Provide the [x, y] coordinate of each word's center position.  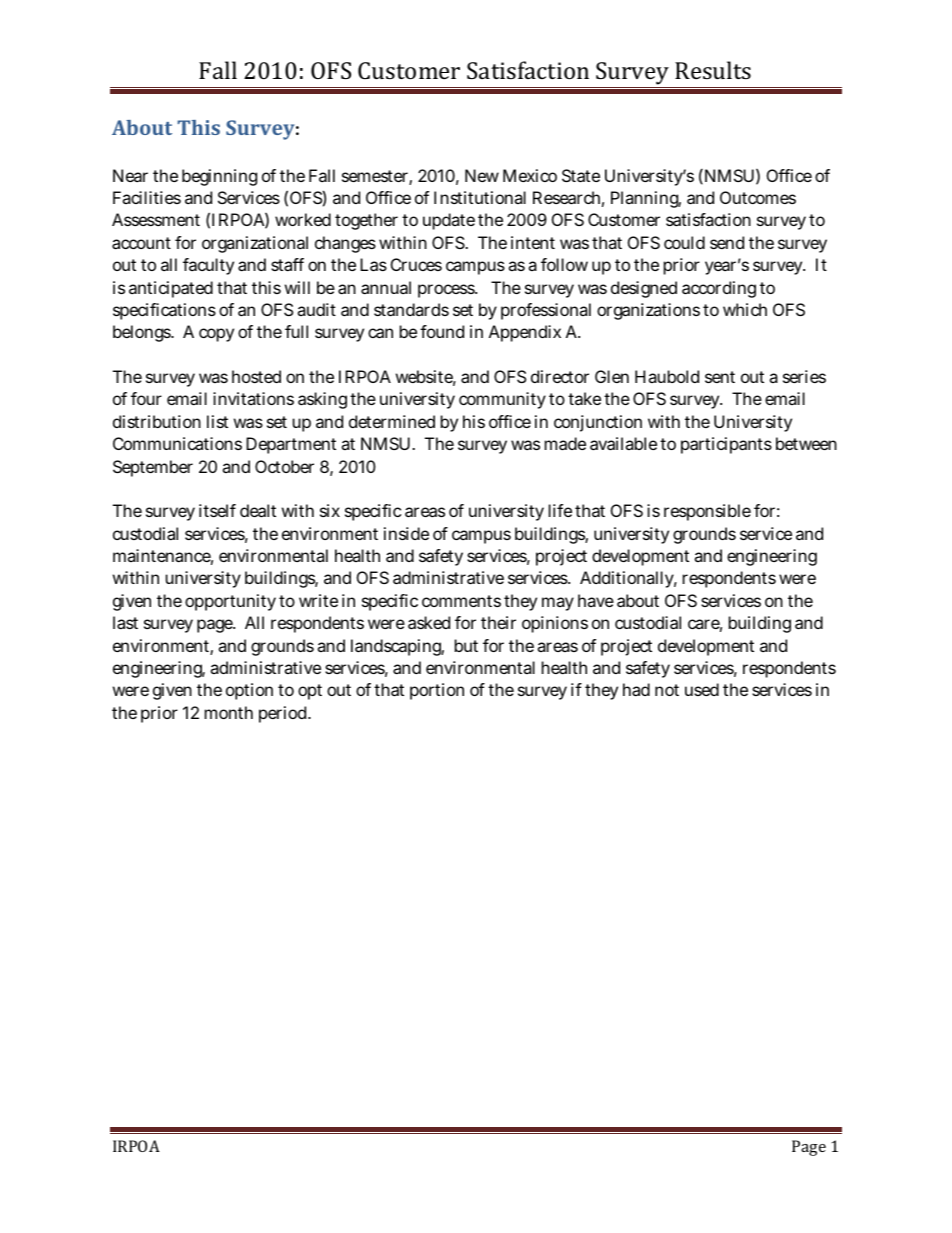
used [702, 689]
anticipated [171, 289]
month [229, 712]
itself [217, 510]
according [719, 289]
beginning [219, 177]
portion [437, 691]
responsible [707, 512]
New [482, 175]
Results [713, 70]
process [447, 291]
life [560, 510]
